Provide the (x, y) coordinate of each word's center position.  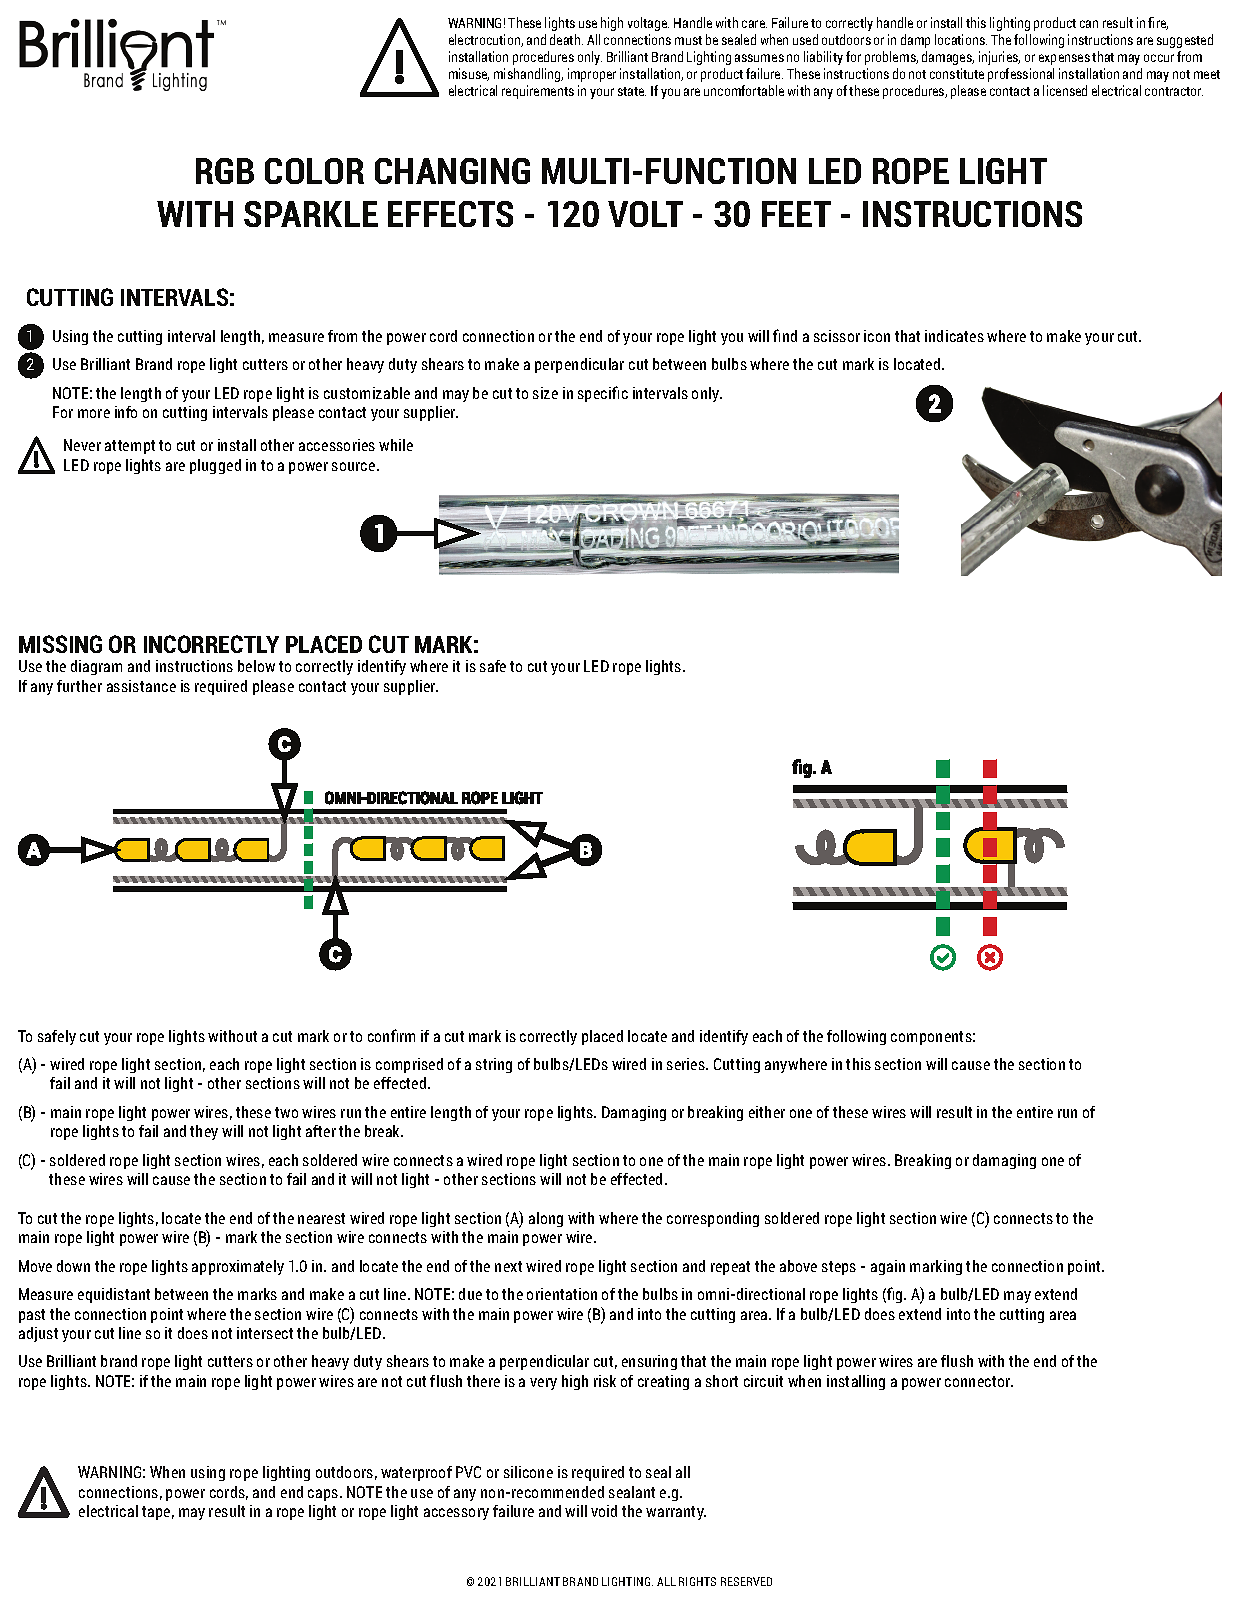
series (687, 1064)
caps (324, 1495)
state (632, 91)
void (604, 1511)
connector (979, 1381)
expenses (1064, 59)
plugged (215, 466)
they (204, 1132)
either (767, 1112)
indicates (954, 336)
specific (603, 394)
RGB (225, 171)
